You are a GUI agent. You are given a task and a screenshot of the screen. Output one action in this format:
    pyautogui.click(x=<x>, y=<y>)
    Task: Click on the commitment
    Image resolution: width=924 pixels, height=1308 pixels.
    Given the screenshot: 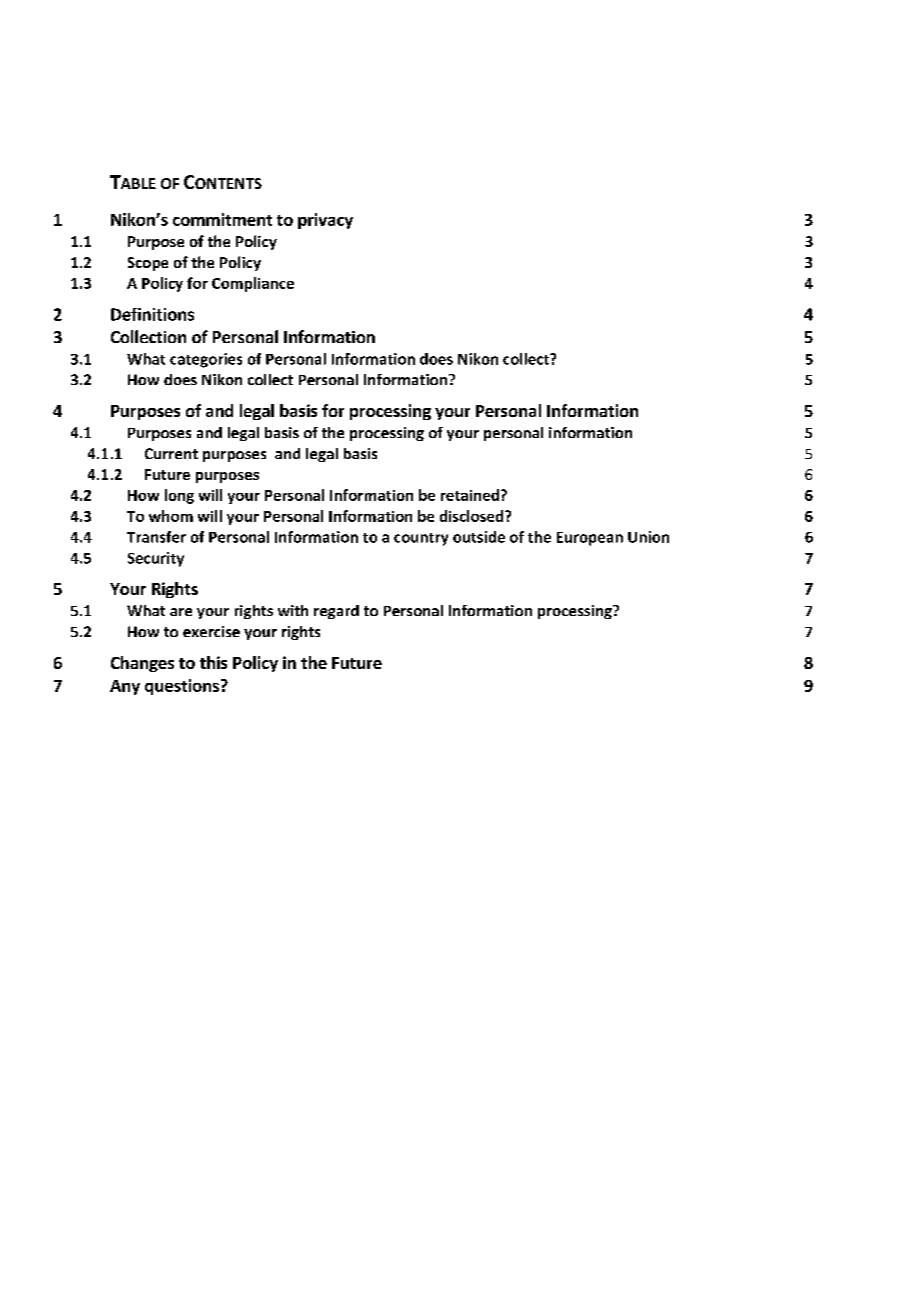 What is the action you would take?
    pyautogui.click(x=222, y=219)
